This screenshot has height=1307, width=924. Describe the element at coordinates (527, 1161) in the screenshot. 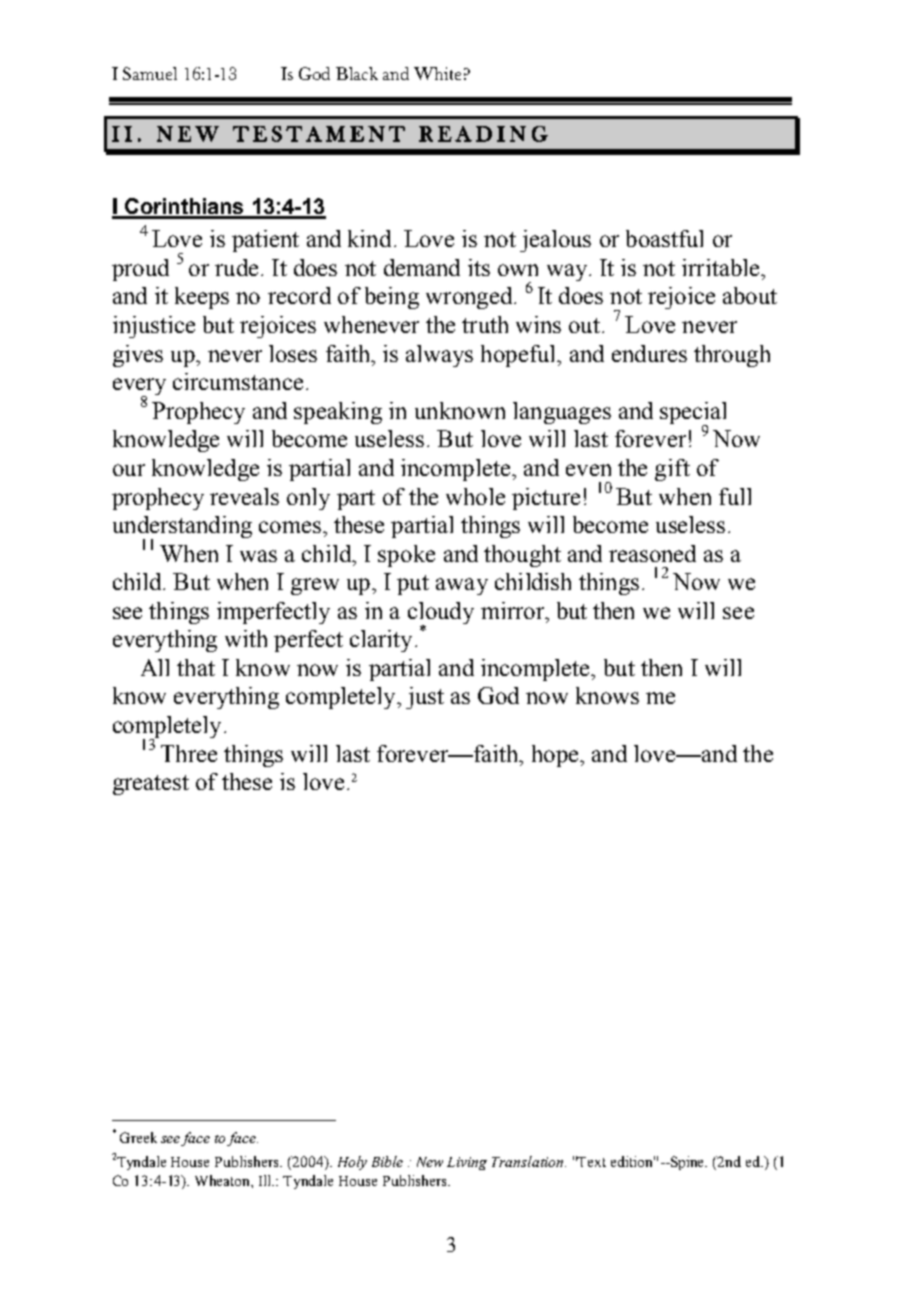

I see `Translation` at that location.
